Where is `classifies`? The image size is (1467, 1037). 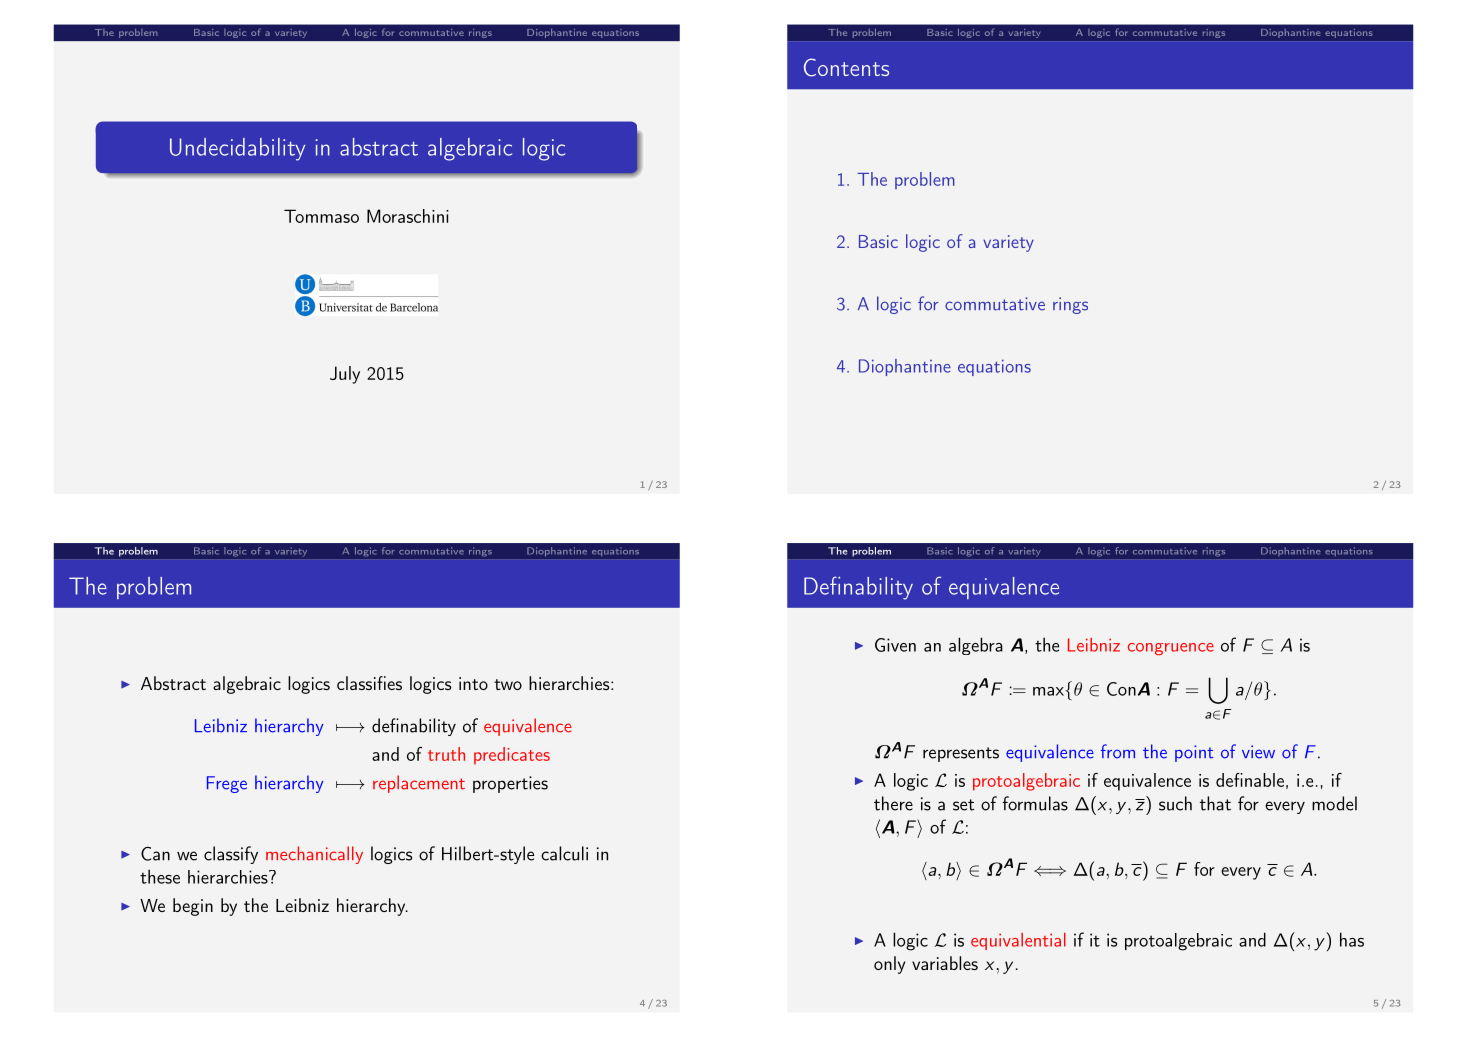
classifies is located at coordinates (369, 683).
